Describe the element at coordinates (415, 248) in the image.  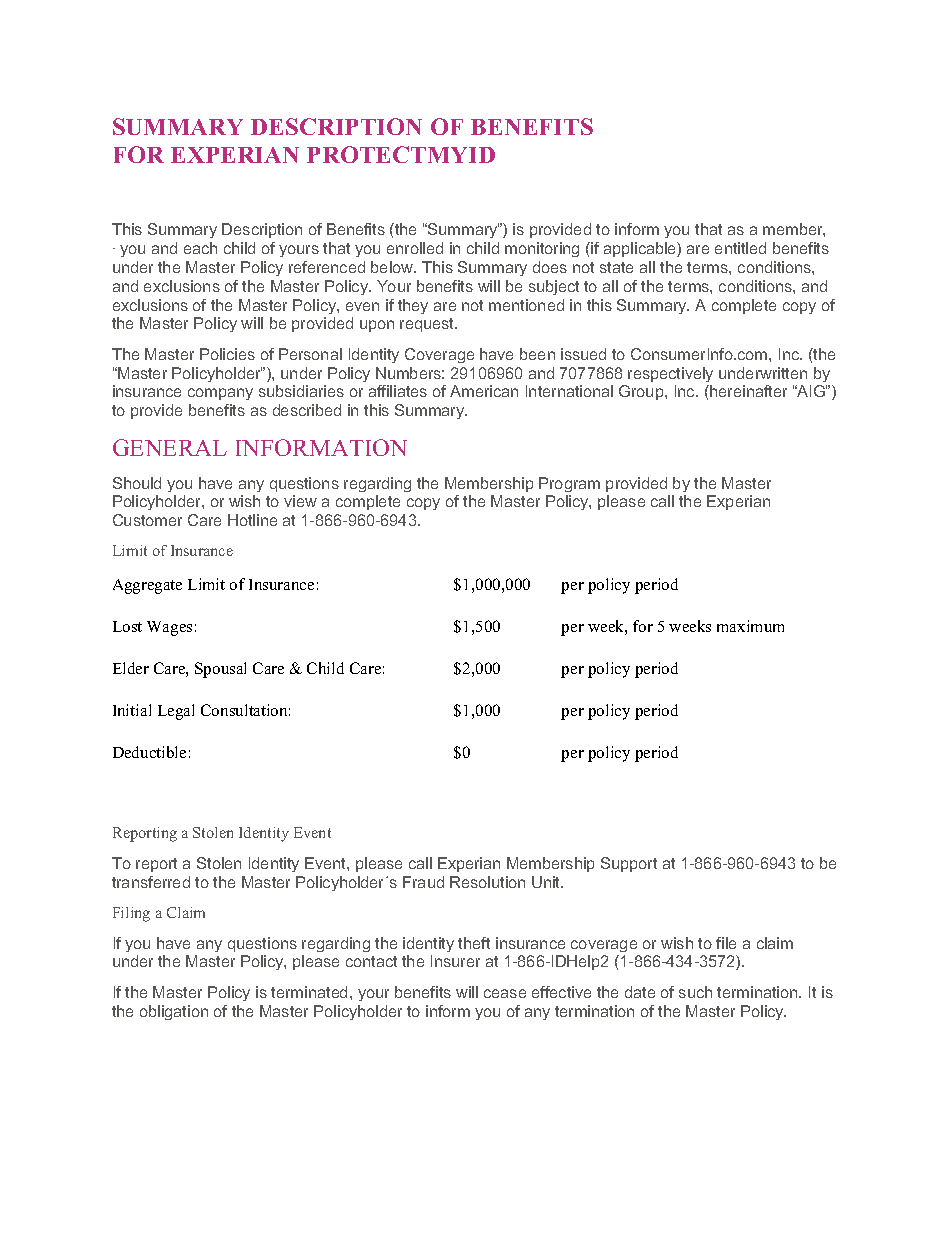
I see `enrolled` at that location.
